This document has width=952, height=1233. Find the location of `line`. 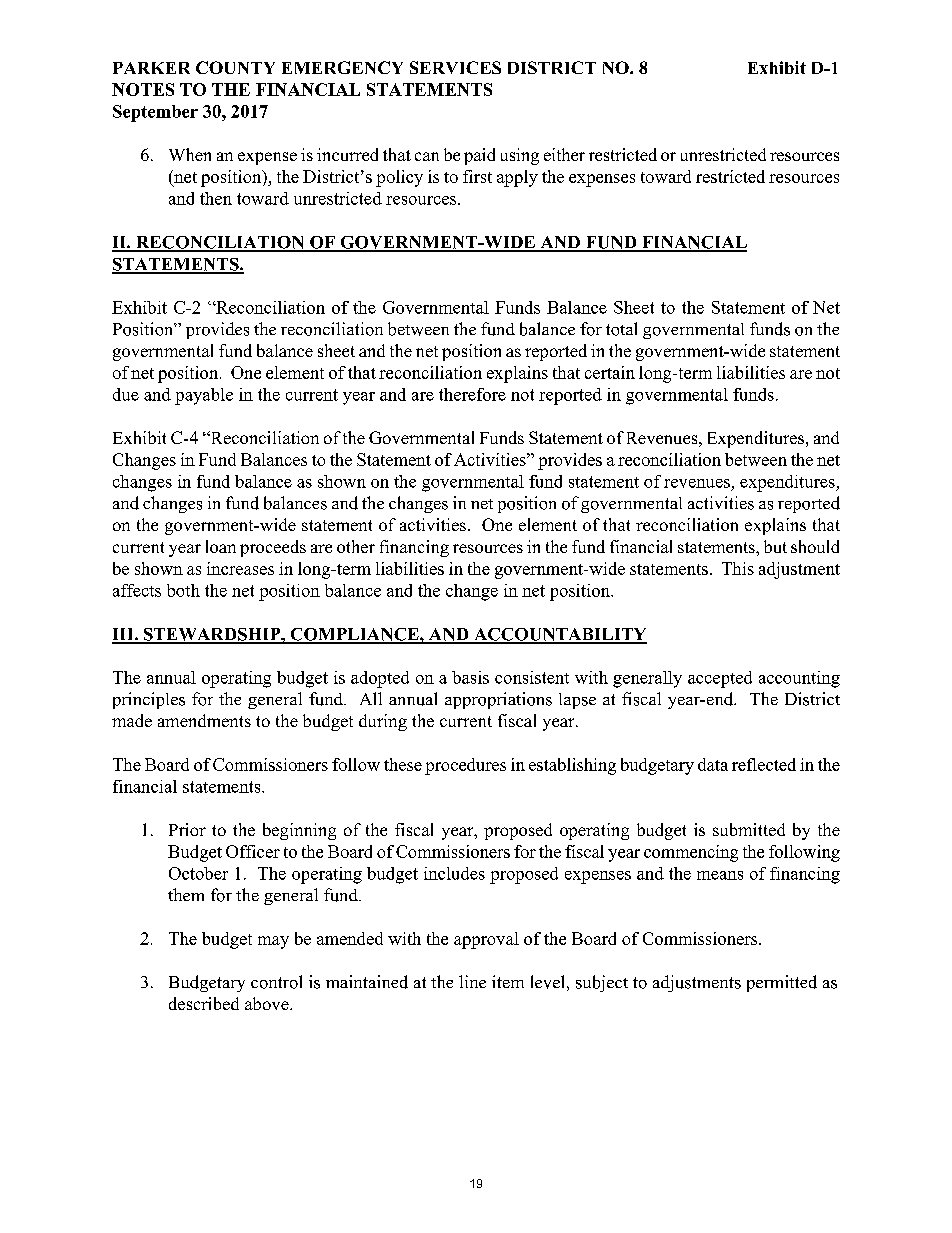

line is located at coordinates (472, 981).
